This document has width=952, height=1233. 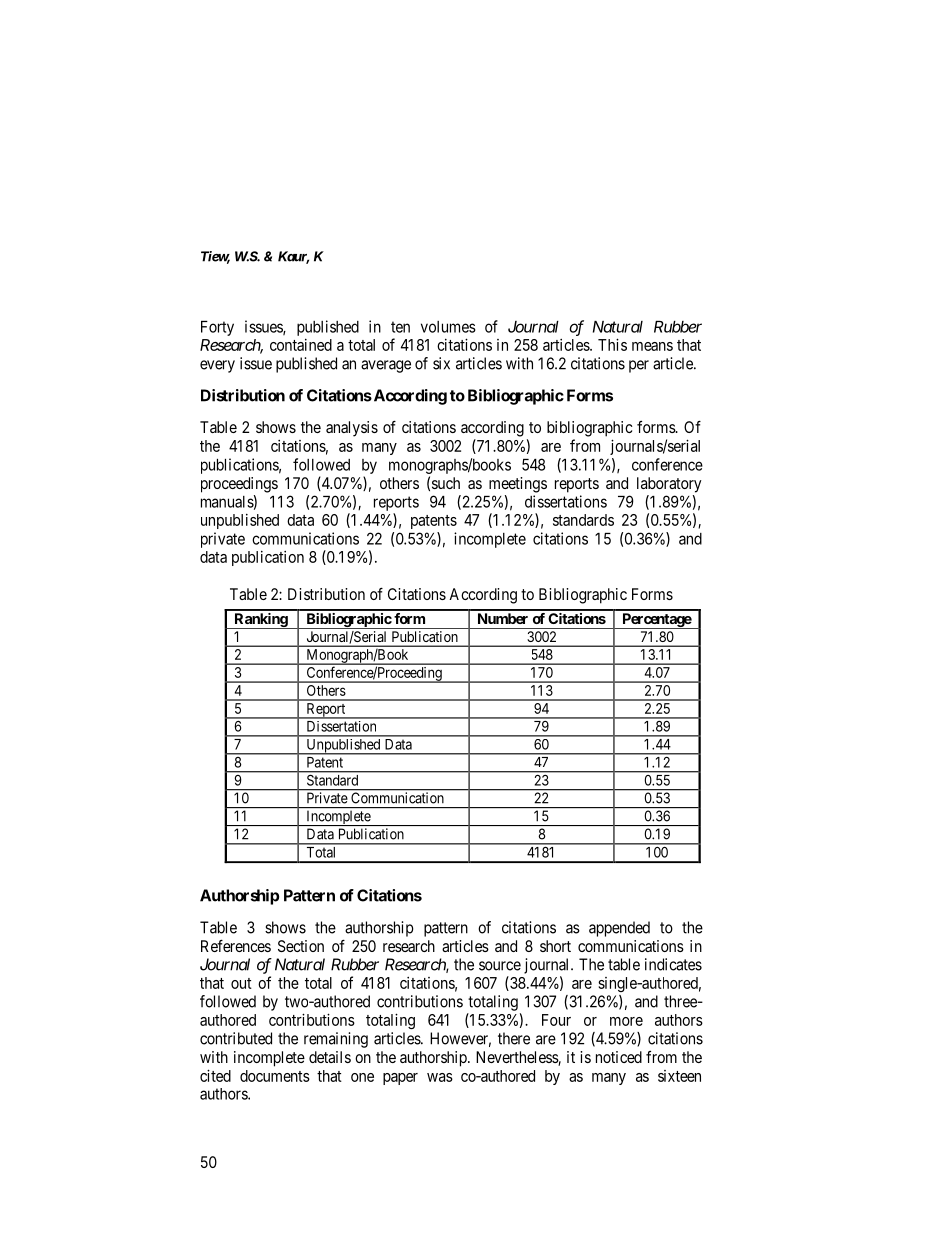 I want to click on This, so click(x=612, y=344).
